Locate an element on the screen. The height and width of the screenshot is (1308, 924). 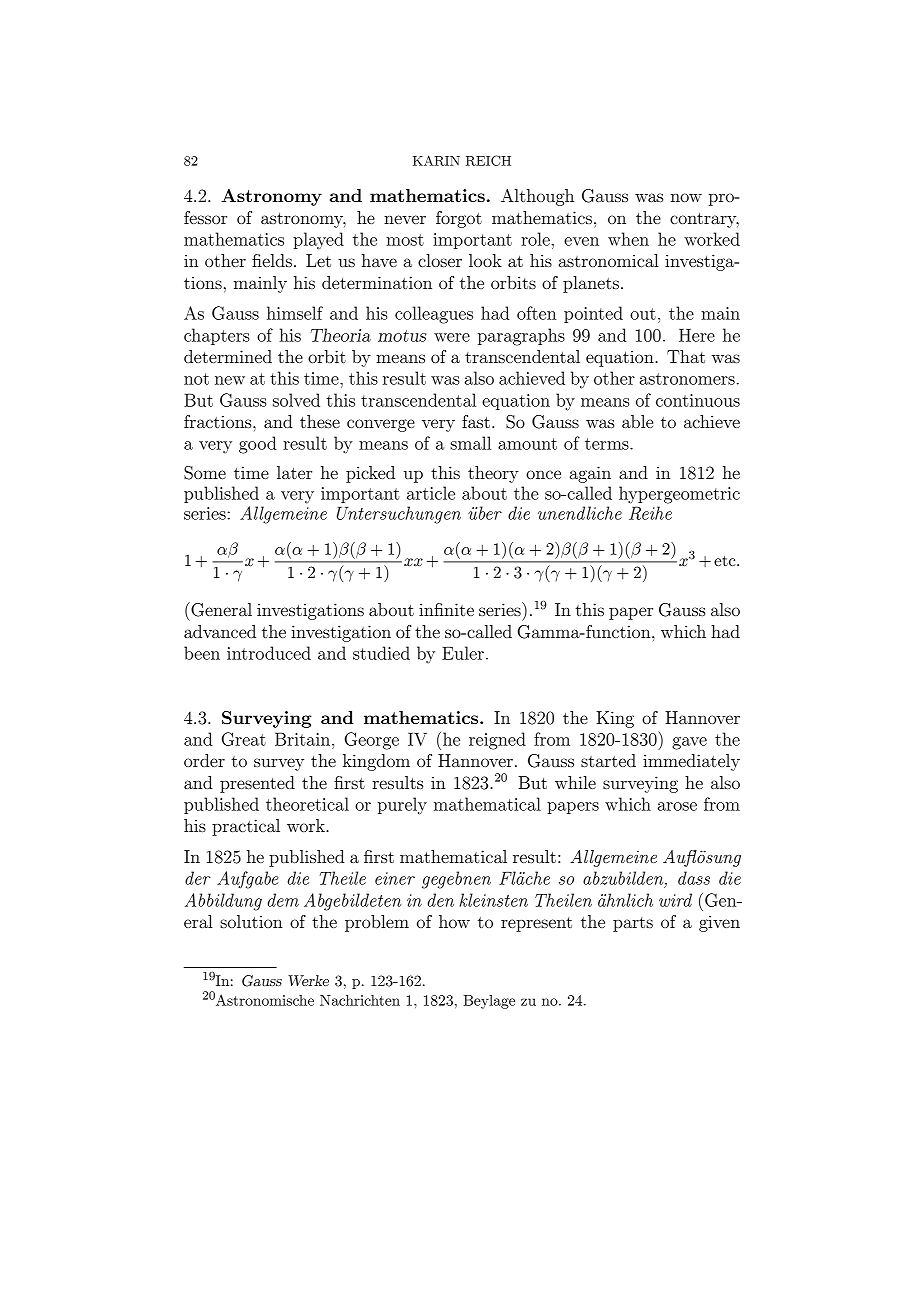
infinite is located at coordinates (446, 609).
